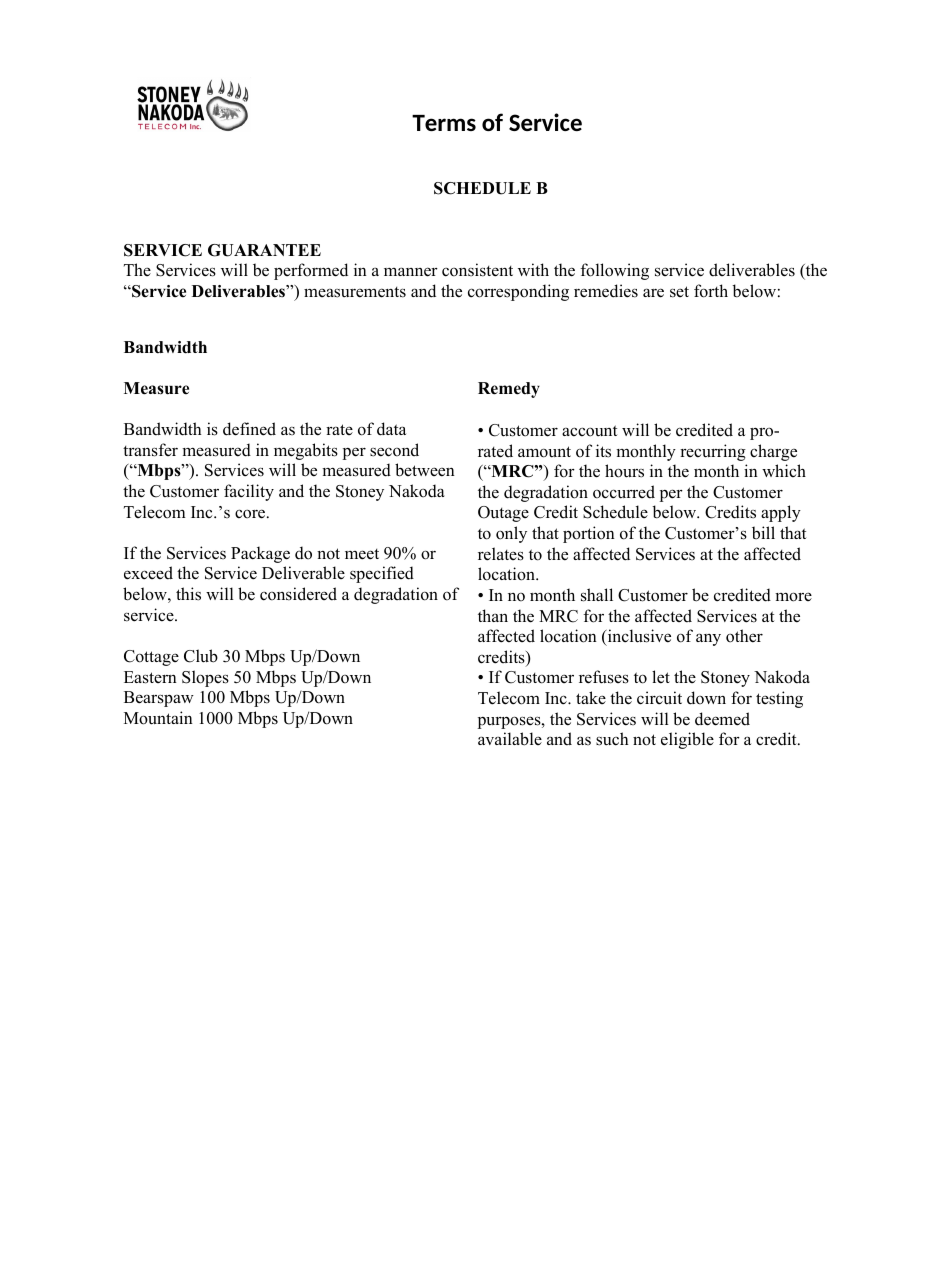 The width and height of the page is (952, 1272). What do you see at coordinates (444, 123) in the page?
I see `Terms` at bounding box center [444, 123].
